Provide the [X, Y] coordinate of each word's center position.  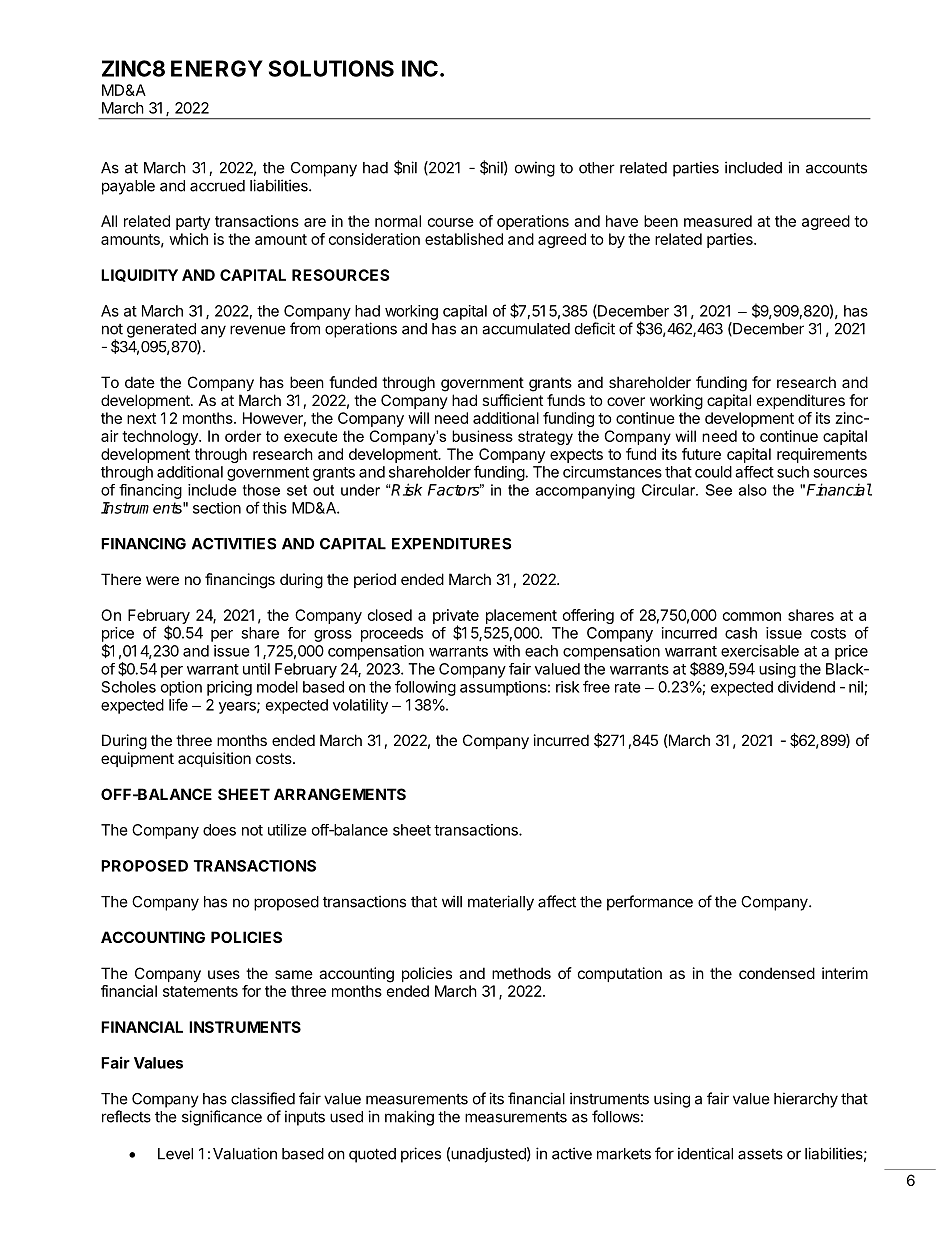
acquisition [214, 759]
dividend [806, 687]
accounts [836, 168]
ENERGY [217, 68]
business [482, 436]
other [597, 168]
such [793, 472]
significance [222, 1118]
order [243, 436]
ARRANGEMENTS [340, 794]
